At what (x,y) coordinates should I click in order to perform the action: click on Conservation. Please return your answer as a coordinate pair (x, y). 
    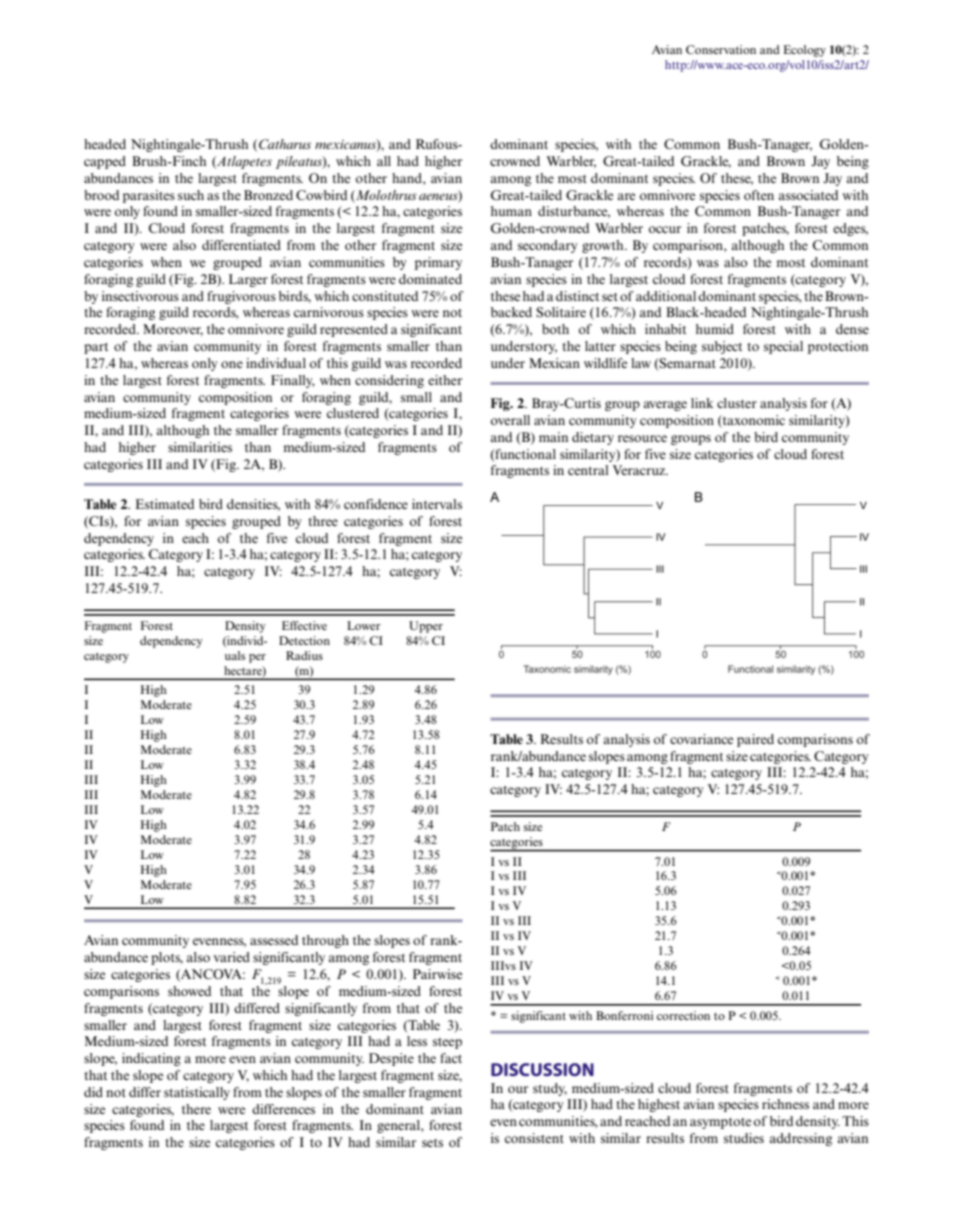
    Looking at the image, I should click on (721, 49).
